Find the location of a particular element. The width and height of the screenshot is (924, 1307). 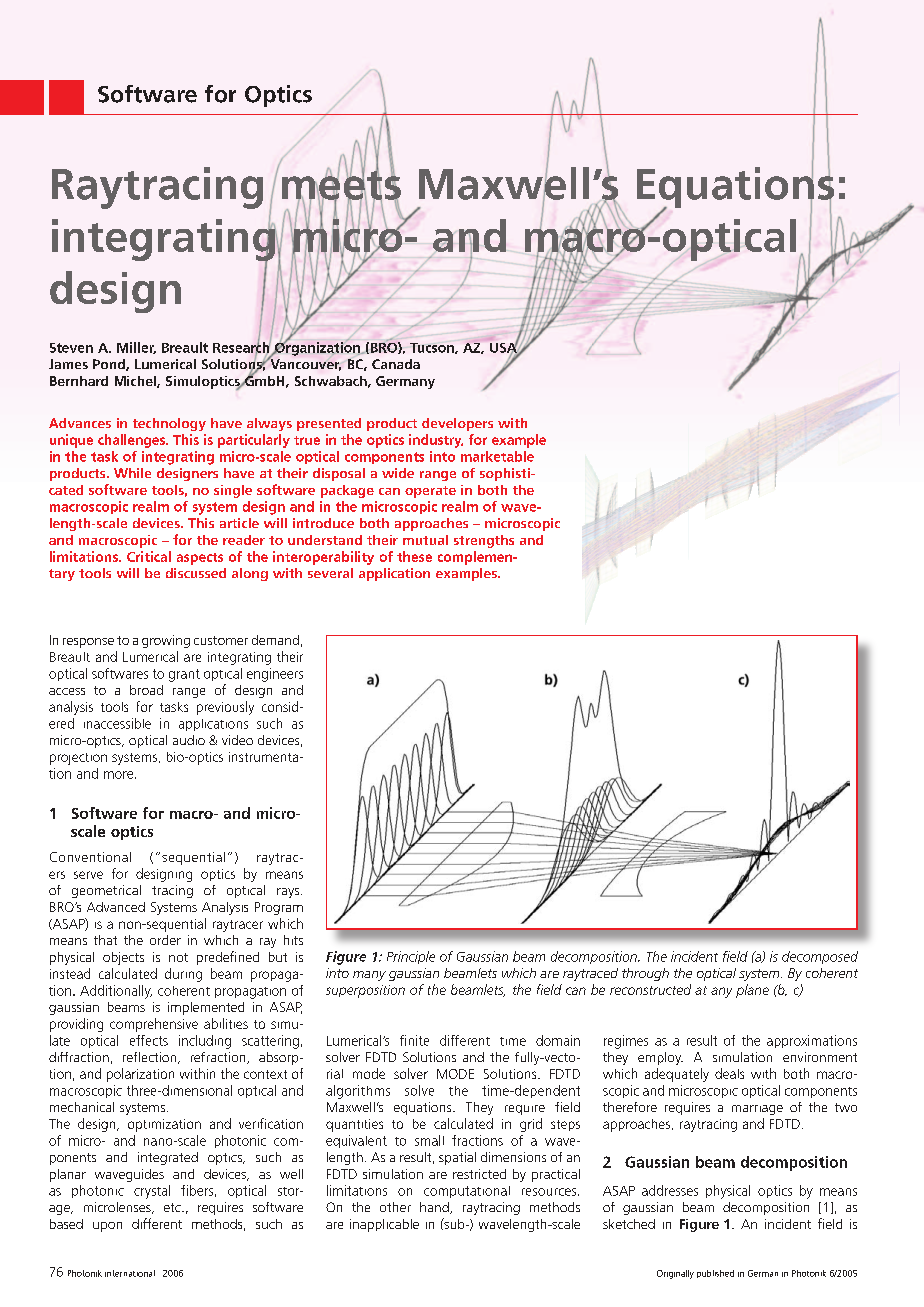

meets is located at coordinates (341, 185).
